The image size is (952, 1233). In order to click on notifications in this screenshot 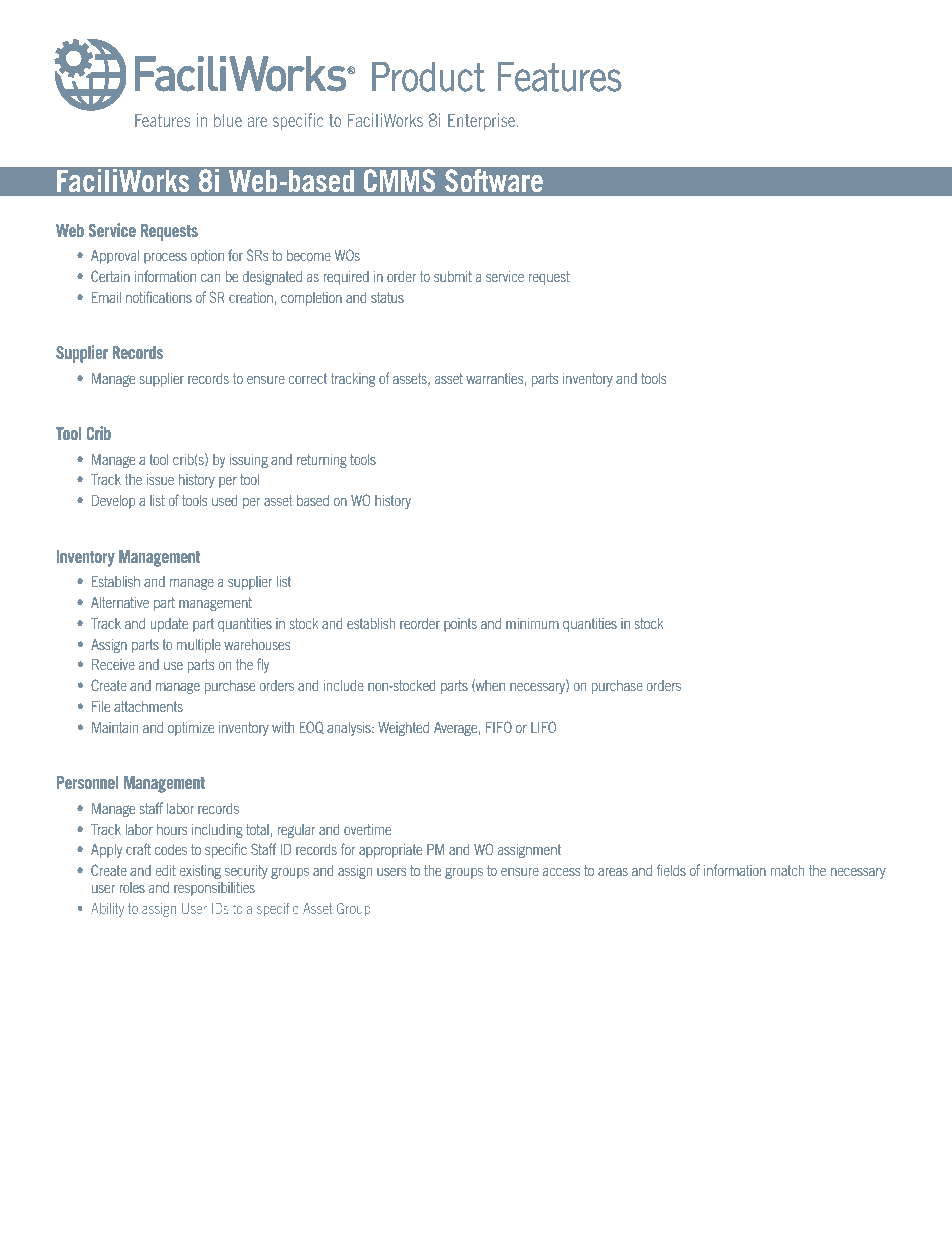, I will do `click(159, 297)`.
